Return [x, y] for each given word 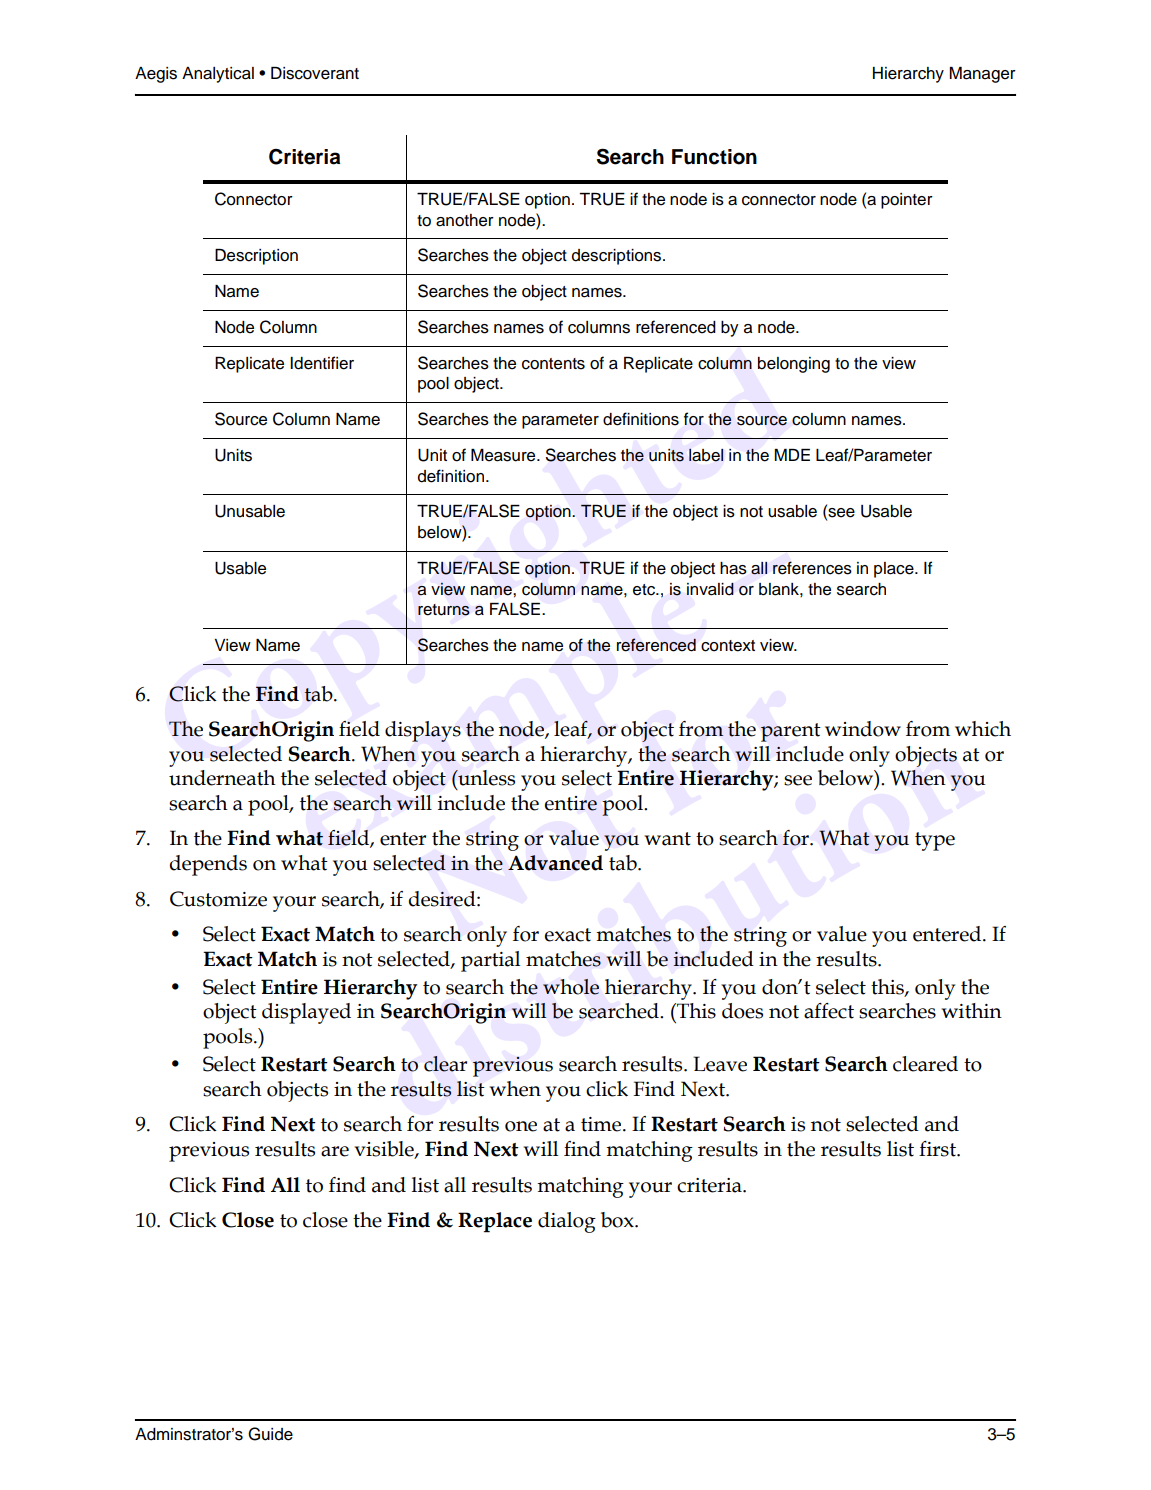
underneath [222, 778]
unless [485, 778]
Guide [270, 1434]
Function [714, 157]
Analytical [218, 75]
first [938, 1149]
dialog [567, 1222]
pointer [907, 201]
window [863, 729]
